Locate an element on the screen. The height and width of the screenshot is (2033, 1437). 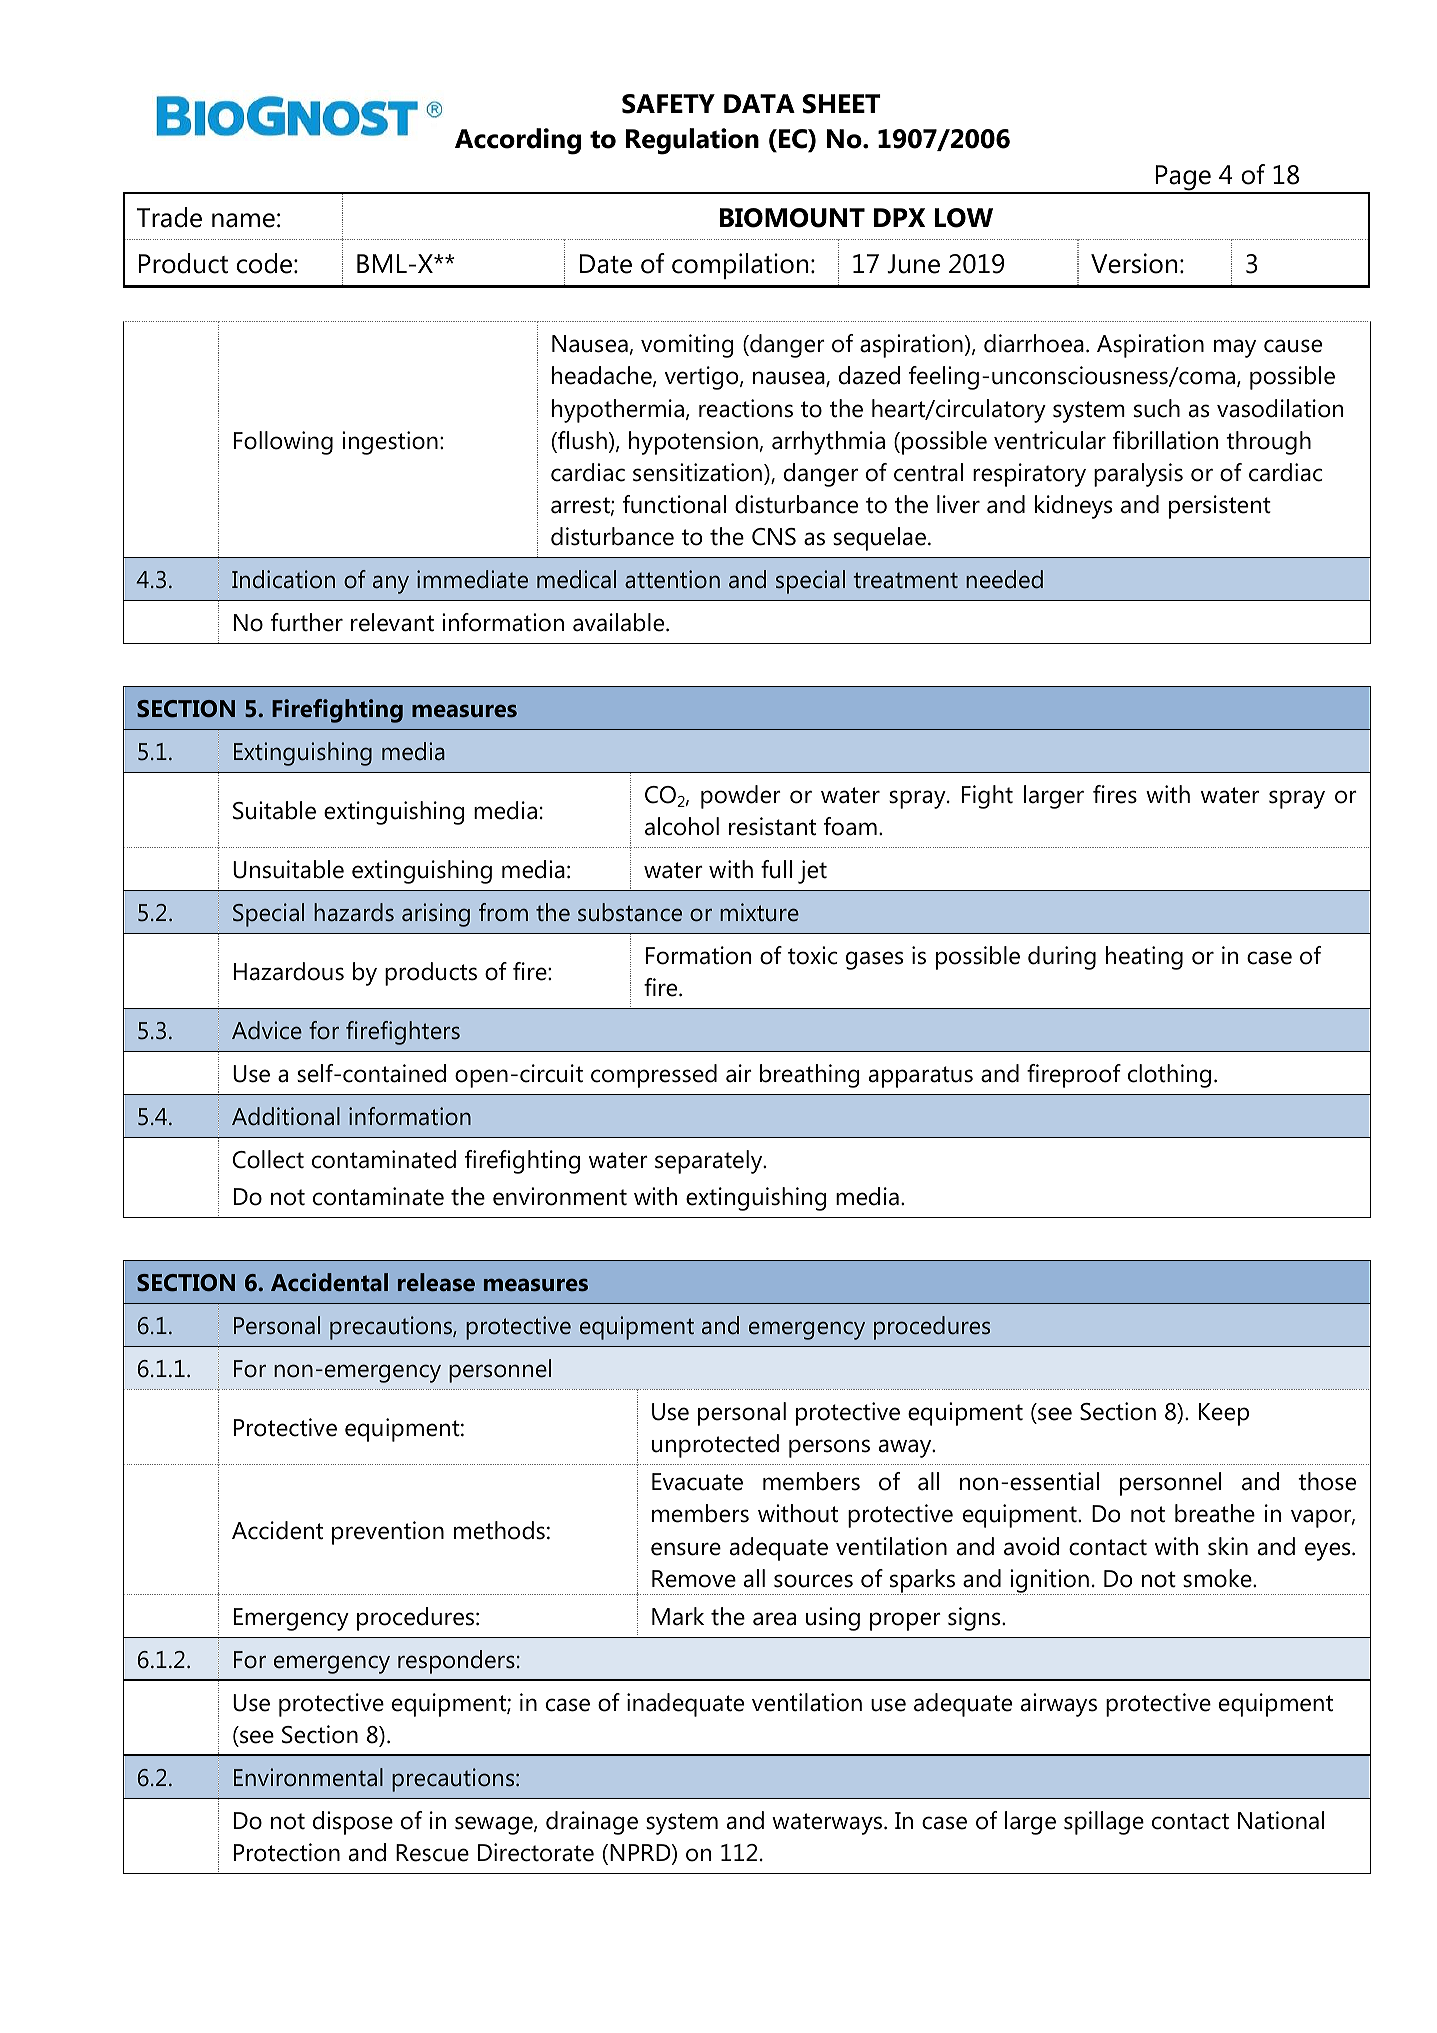
toxic is located at coordinates (812, 955).
